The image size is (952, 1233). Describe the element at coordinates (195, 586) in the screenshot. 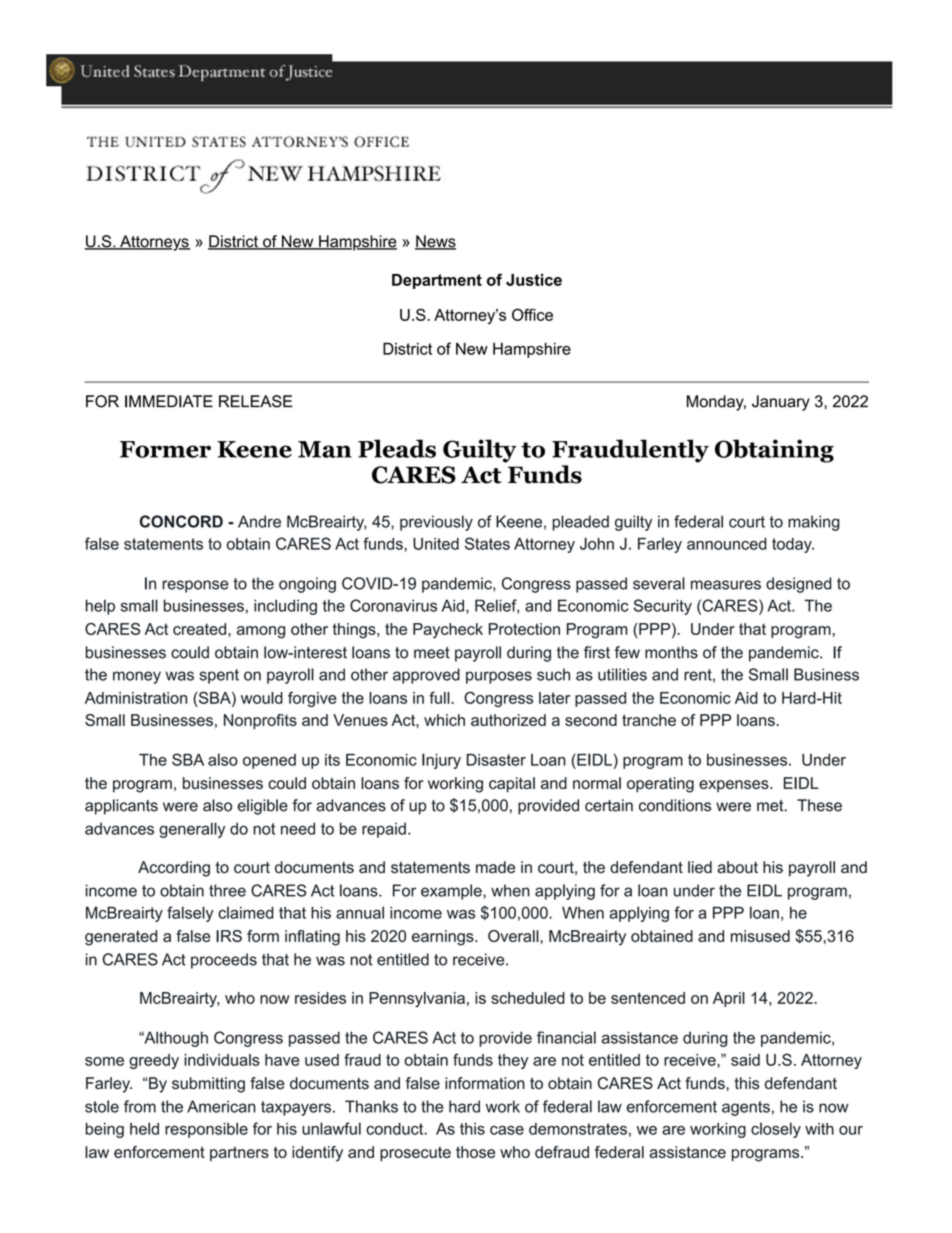

I see `response` at that location.
